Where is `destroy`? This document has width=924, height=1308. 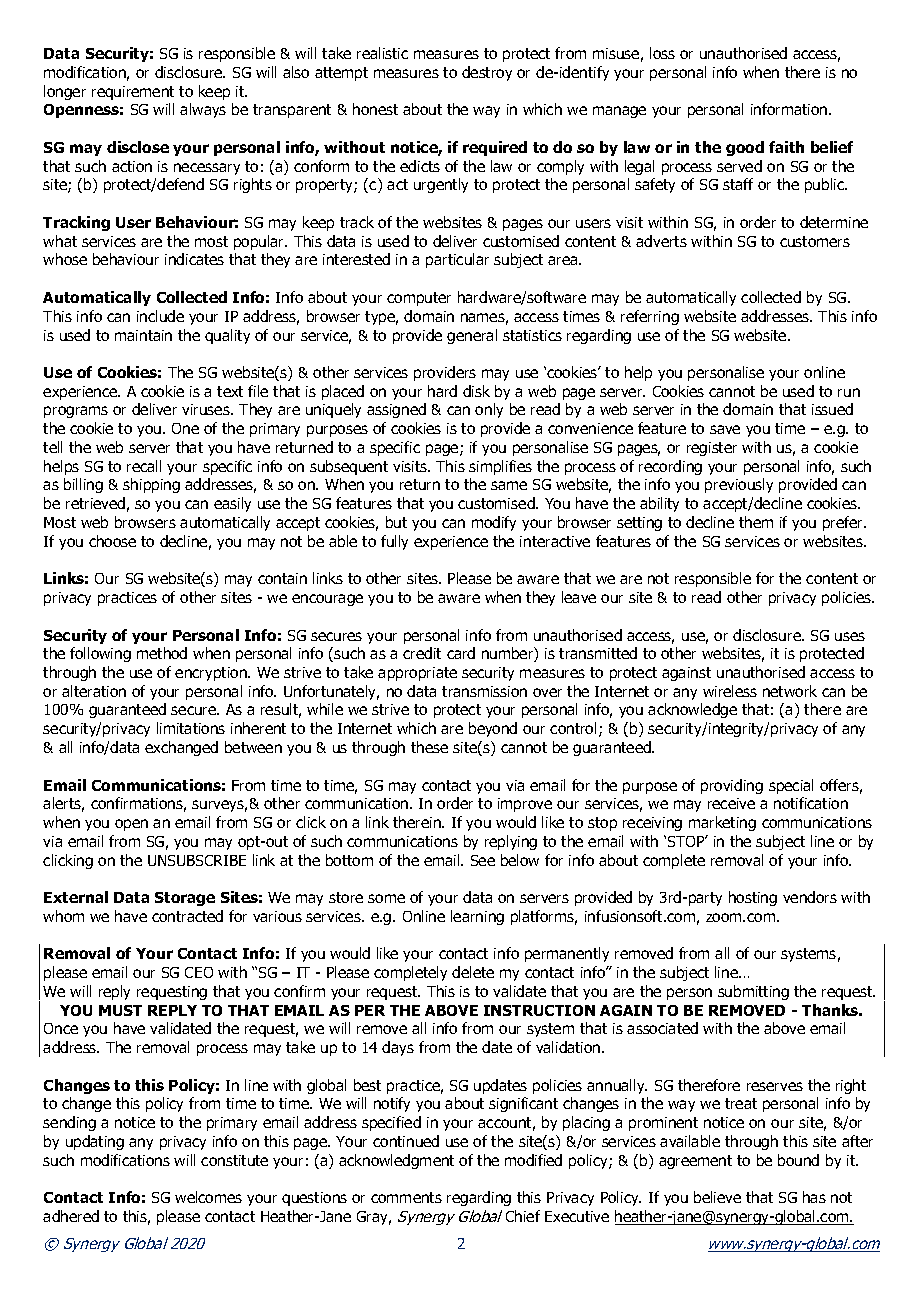 destroy is located at coordinates (487, 73).
